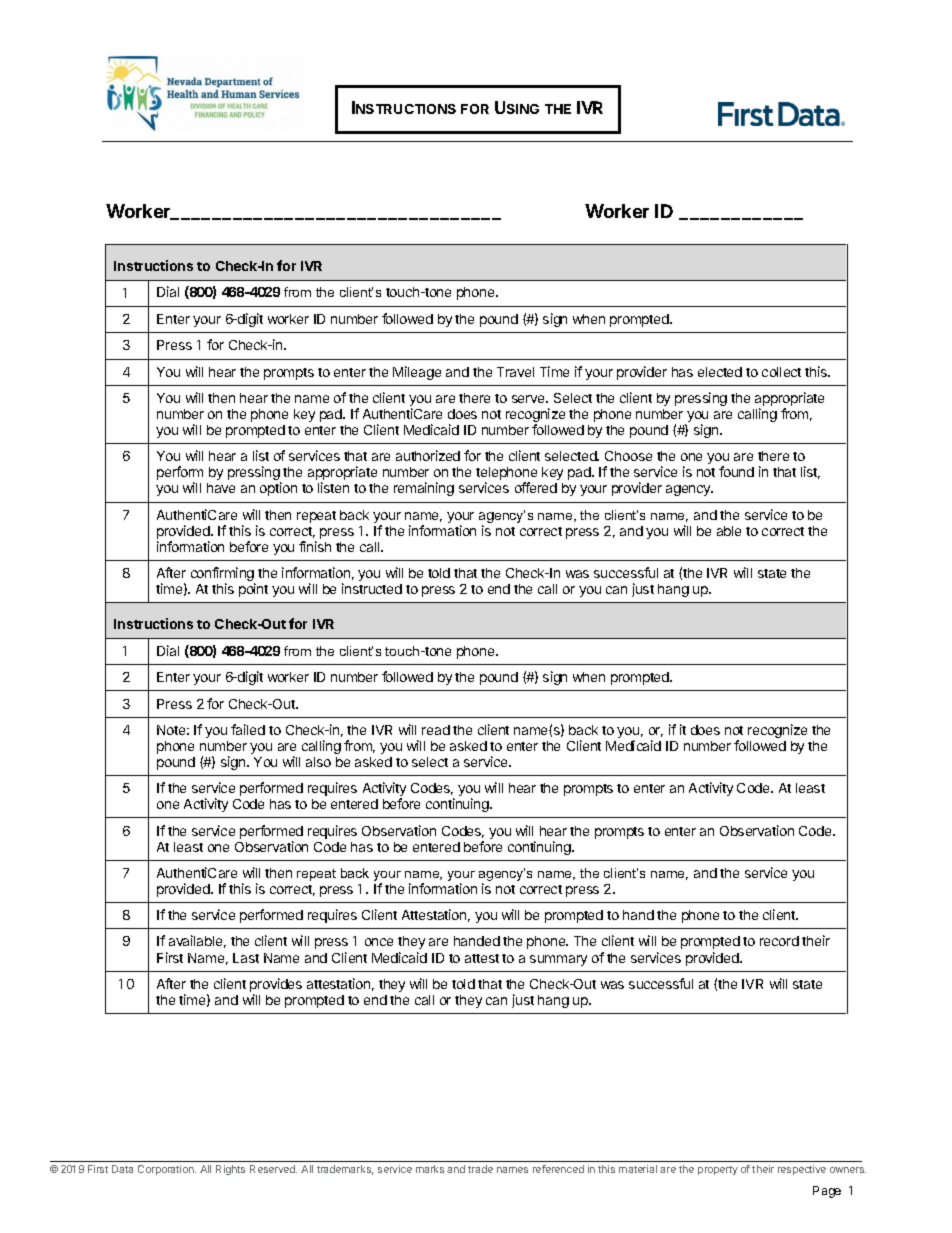 This screenshot has width=952, height=1233. I want to click on summary, so click(558, 960).
